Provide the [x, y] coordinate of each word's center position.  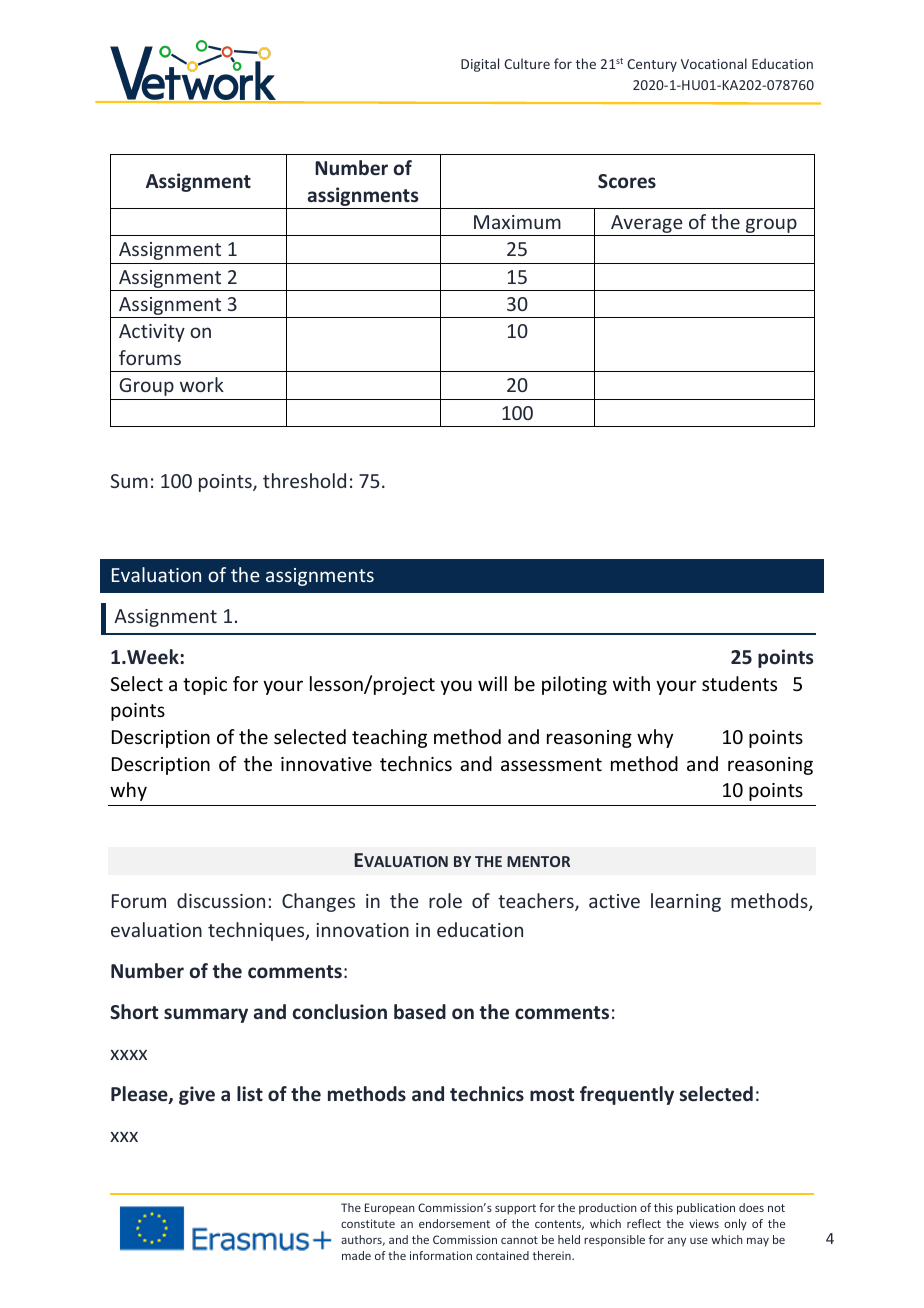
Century [652, 65]
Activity [152, 333]
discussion [221, 900]
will [492, 683]
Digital [480, 65]
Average [647, 225]
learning [686, 902]
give [197, 1095]
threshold [304, 480]
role [445, 900]
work [202, 384]
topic [205, 686]
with [631, 683]
